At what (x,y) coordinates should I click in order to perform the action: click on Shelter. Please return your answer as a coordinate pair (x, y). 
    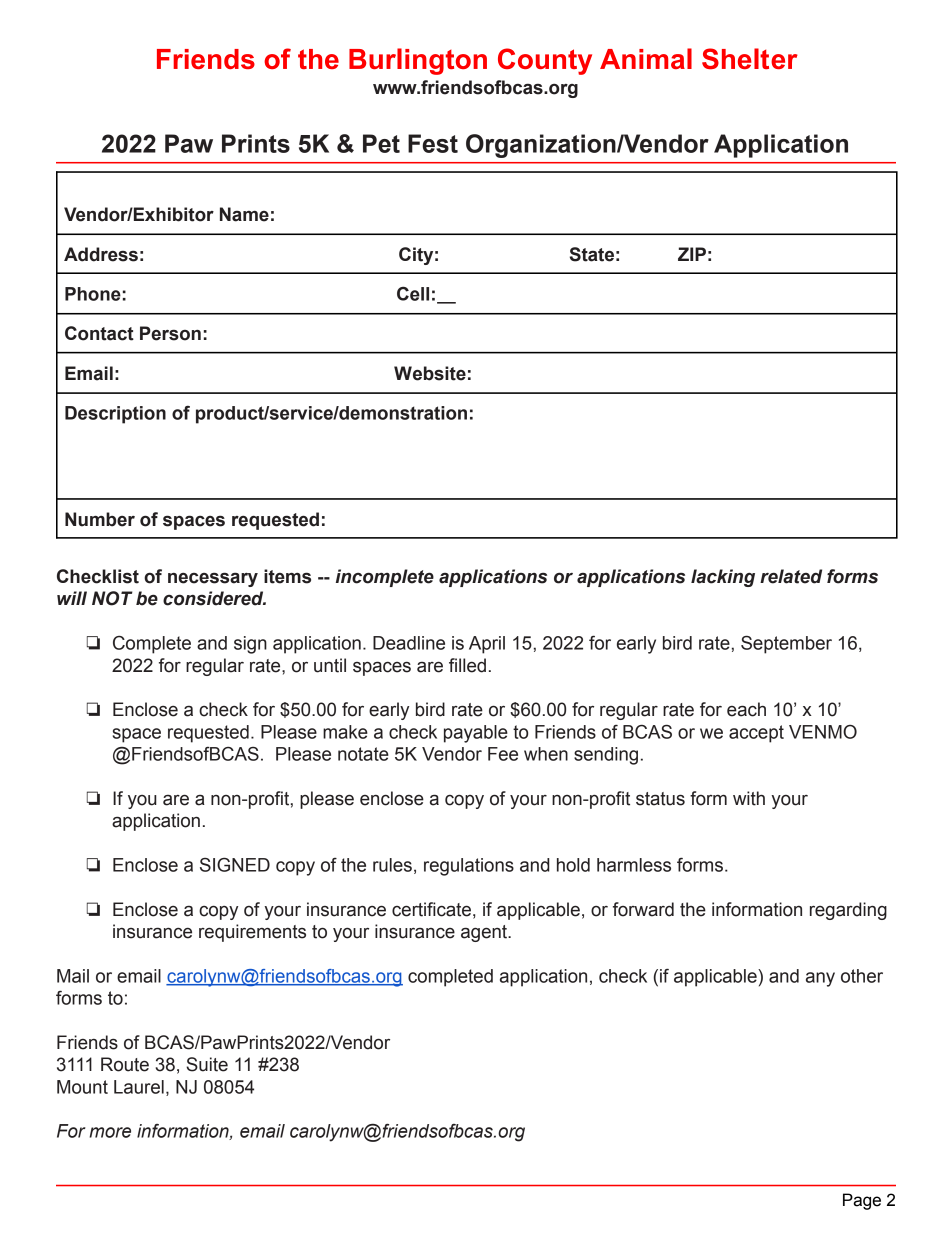
    Looking at the image, I should click on (750, 59).
